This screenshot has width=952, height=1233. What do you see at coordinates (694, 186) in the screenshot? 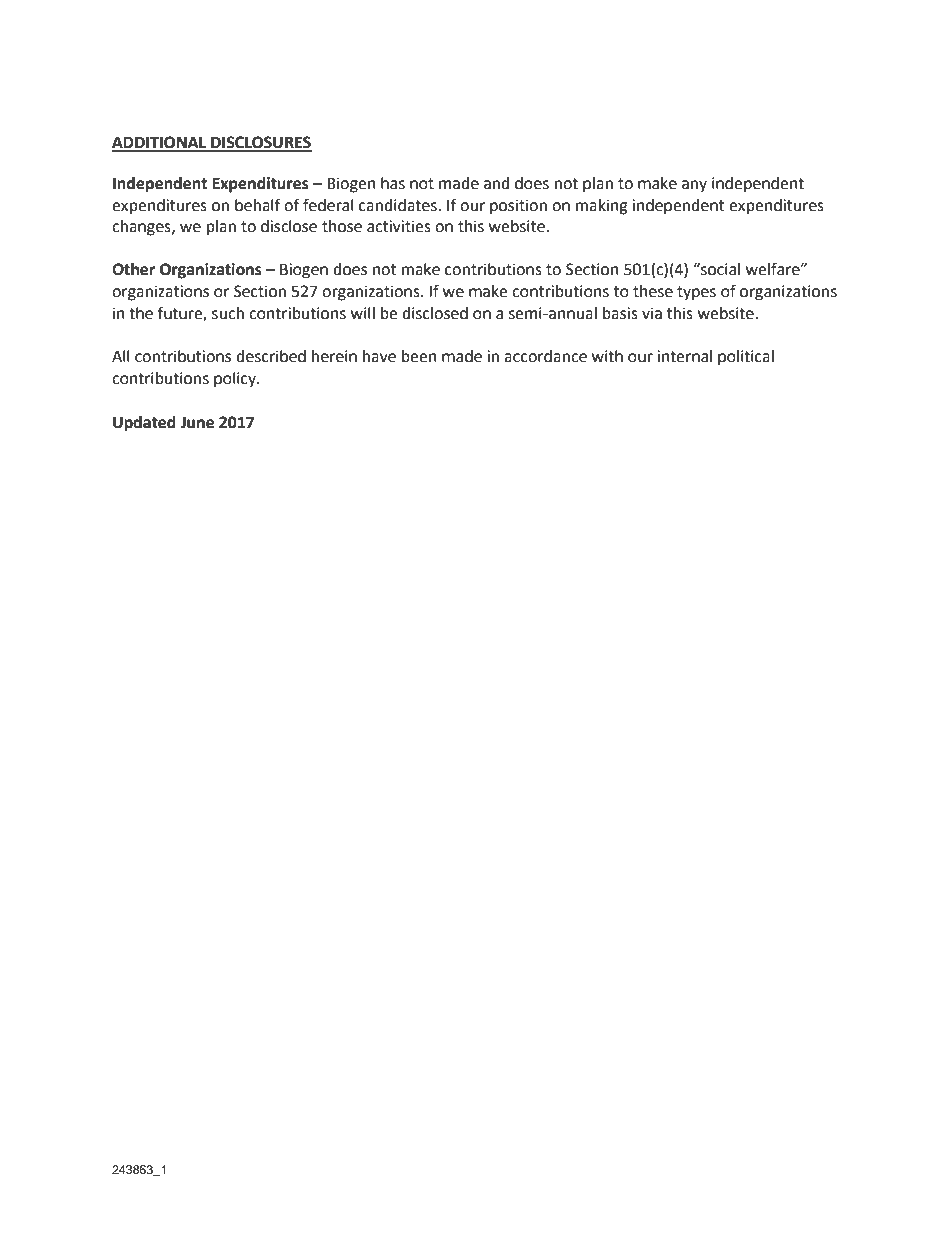
I see `any` at bounding box center [694, 186].
